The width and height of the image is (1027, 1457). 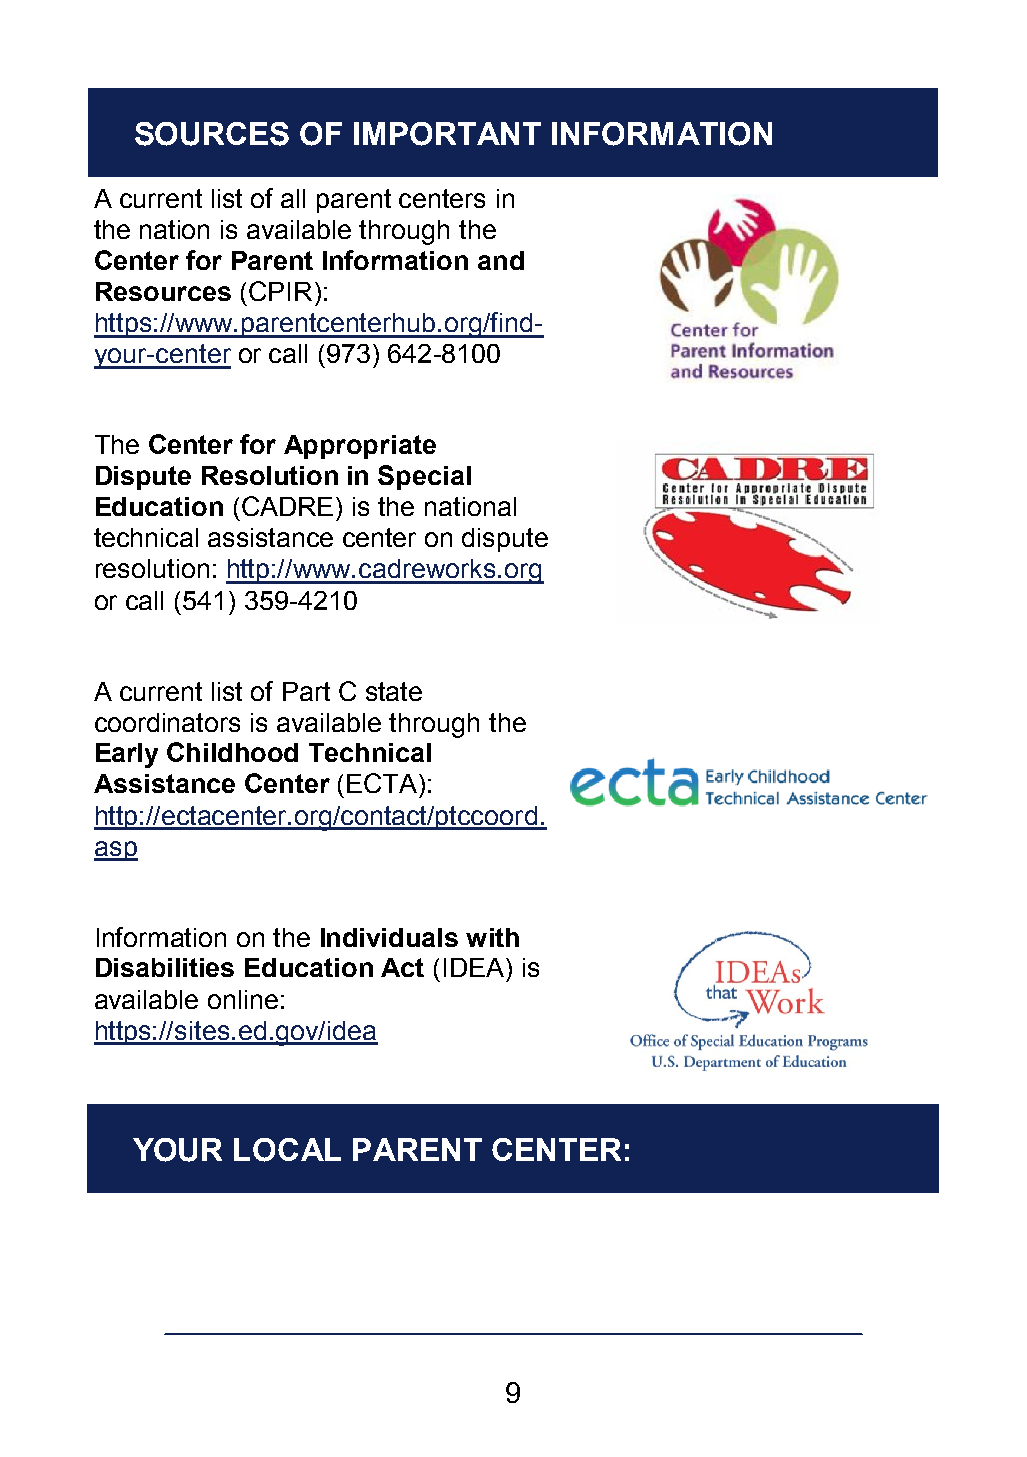 What do you see at coordinates (447, 134) in the image?
I see `IMPORTANT` at bounding box center [447, 134].
